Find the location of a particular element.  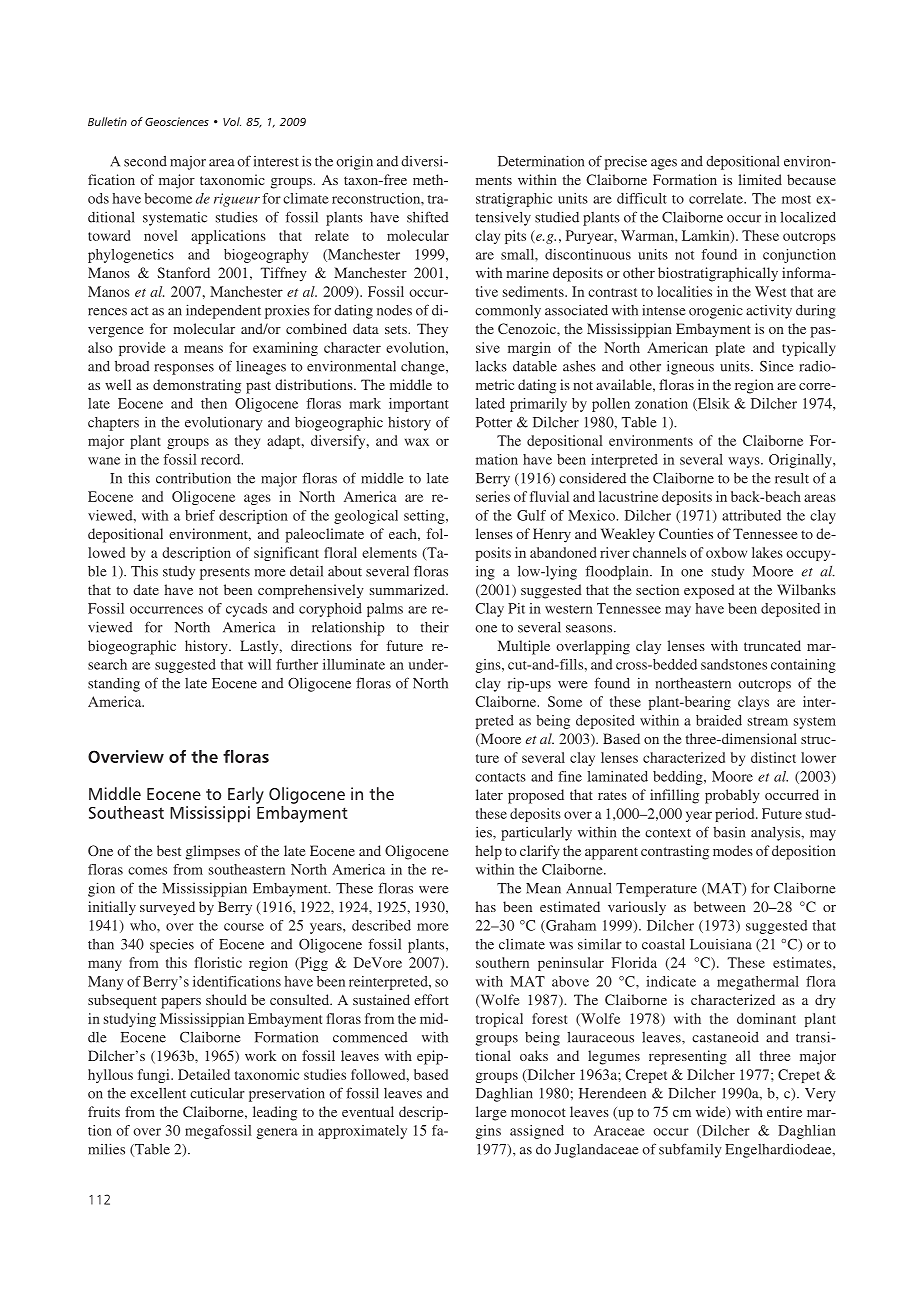

excellent is located at coordinates (158, 1093).
